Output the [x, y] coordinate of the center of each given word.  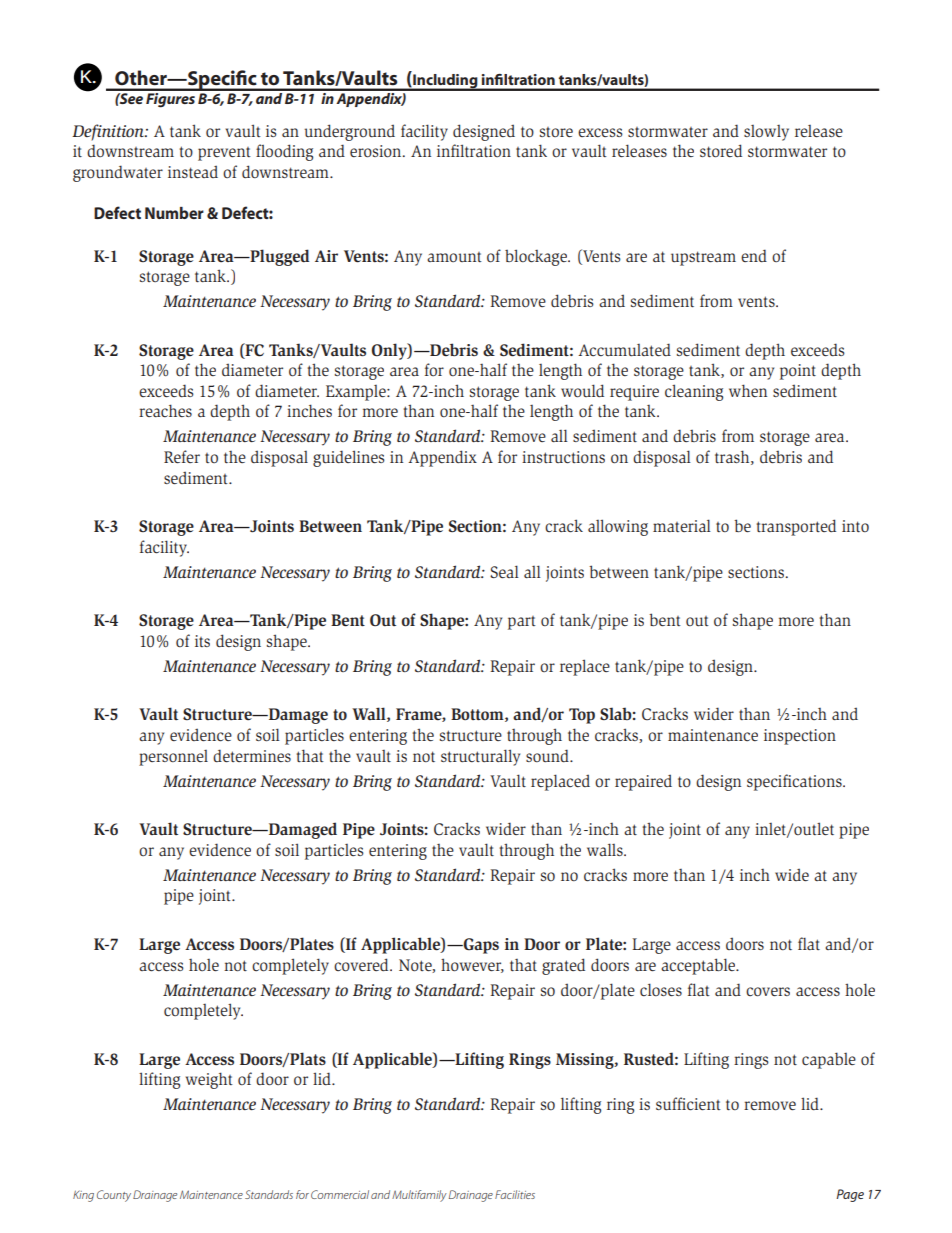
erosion [377, 151]
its [202, 641]
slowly [766, 133]
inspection [800, 737]
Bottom [478, 715]
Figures [170, 98]
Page [850, 1195]
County [114, 1196]
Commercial [340, 1194]
